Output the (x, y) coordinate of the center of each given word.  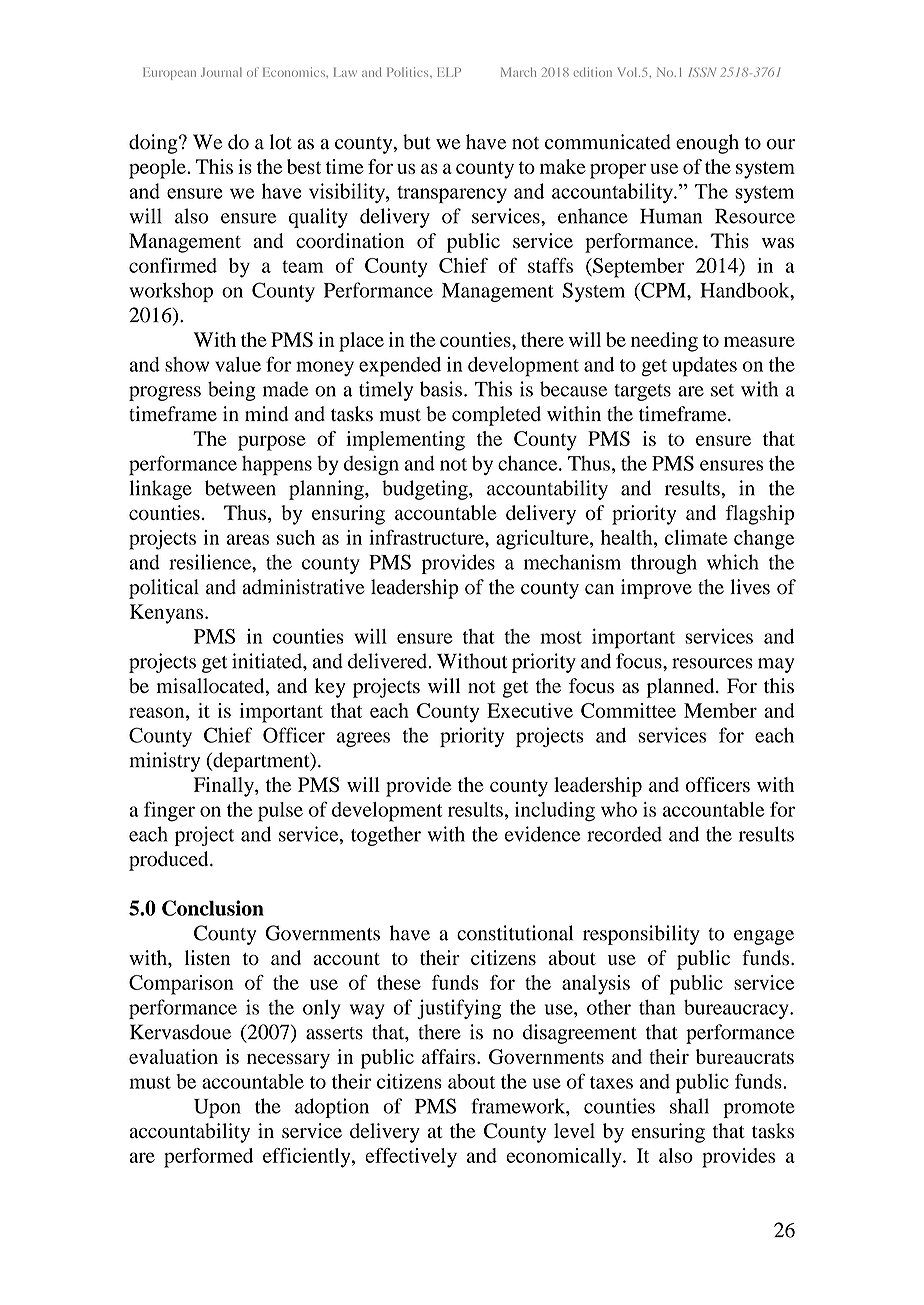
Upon (217, 1108)
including (555, 812)
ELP (449, 72)
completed (496, 416)
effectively (411, 1158)
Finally (225, 787)
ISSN (702, 72)
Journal (221, 72)
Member (720, 710)
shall (689, 1106)
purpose (272, 443)
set (722, 390)
